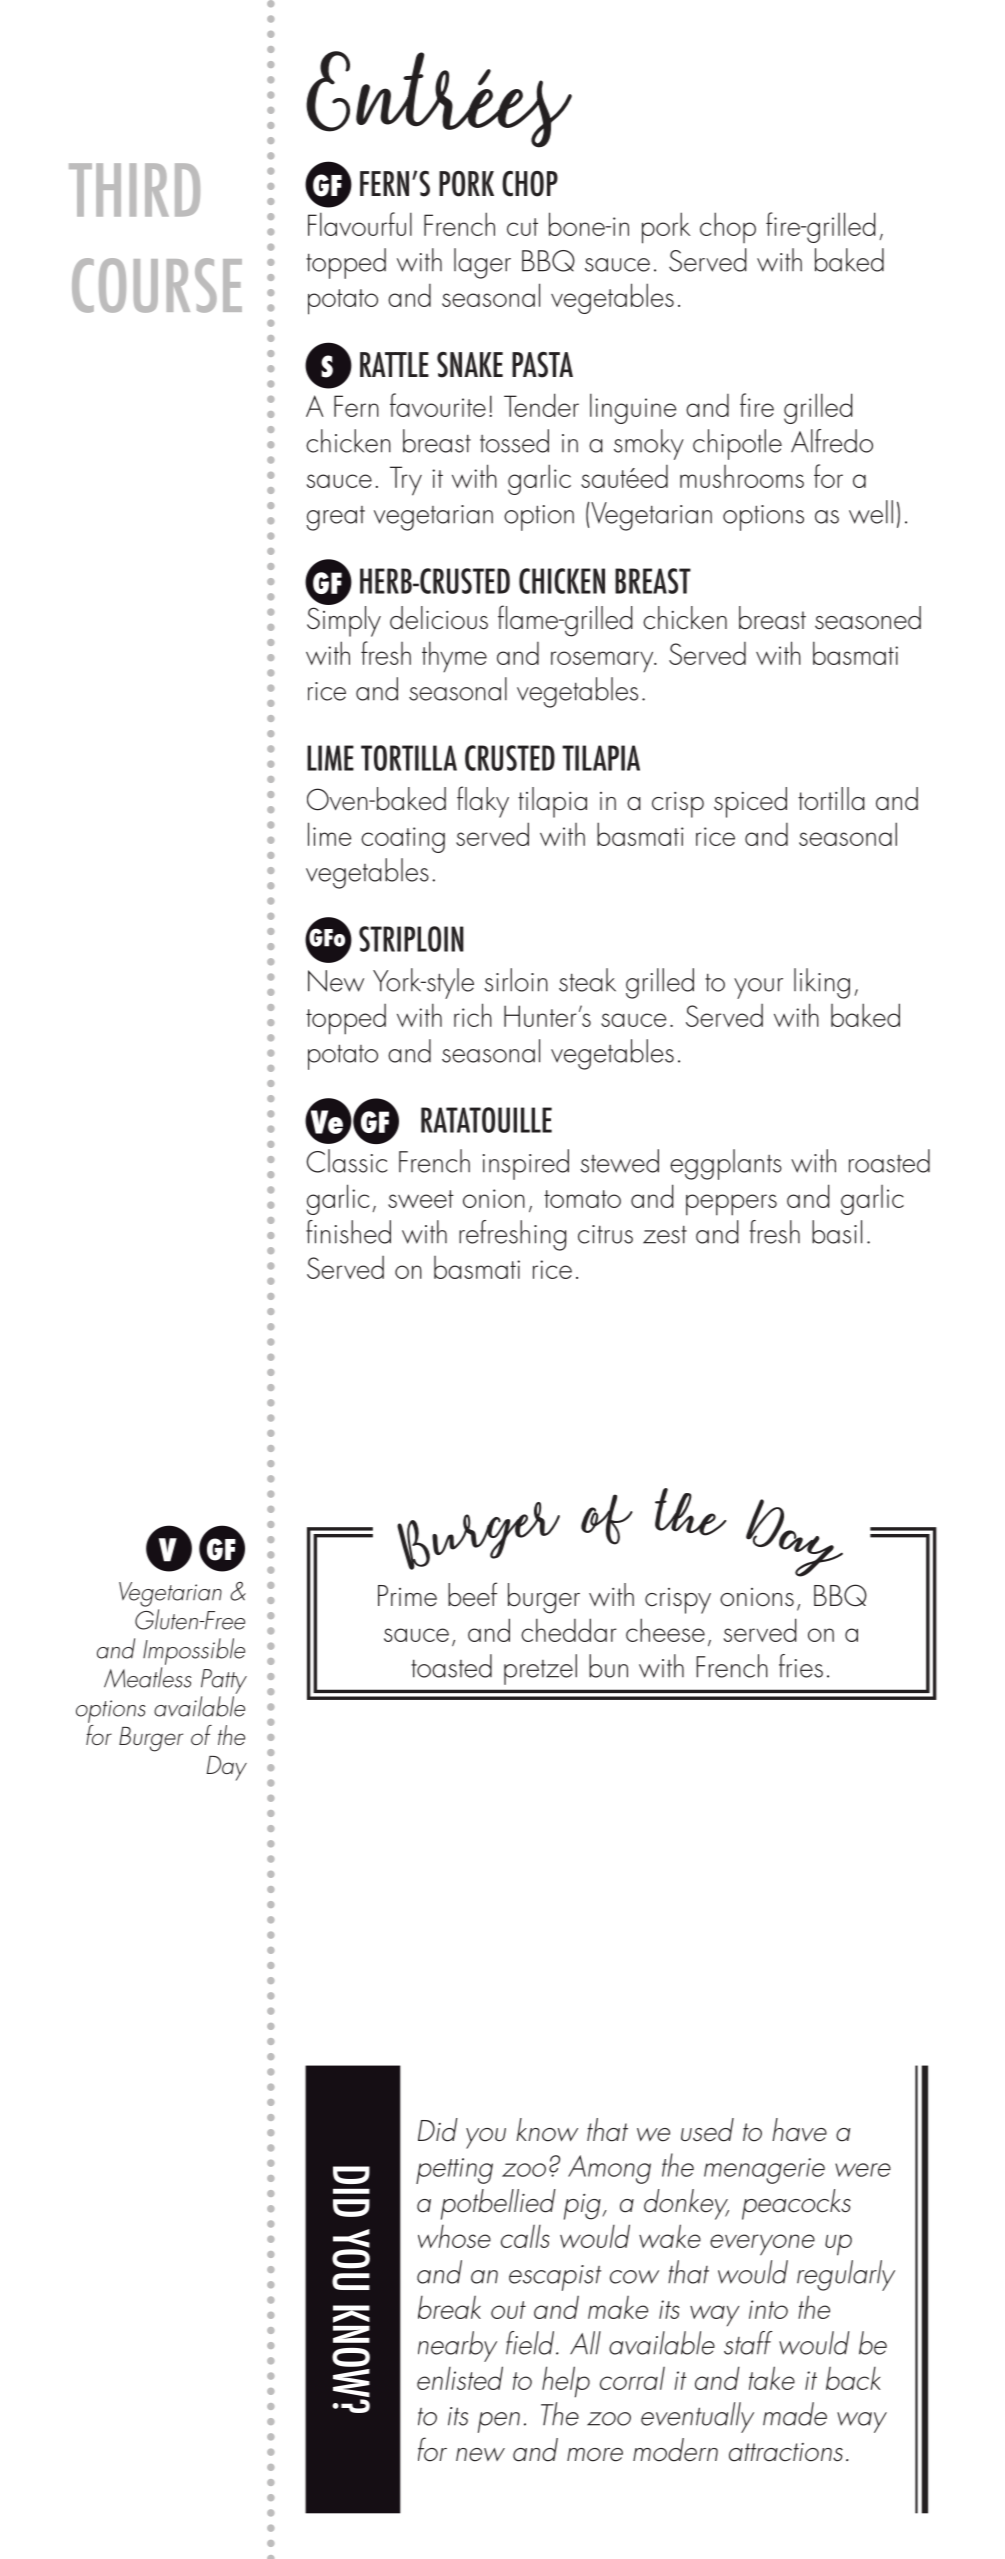 This screenshot has width=1005, height=2559. What do you see at coordinates (472, 1594) in the screenshot?
I see `beef` at bounding box center [472, 1594].
